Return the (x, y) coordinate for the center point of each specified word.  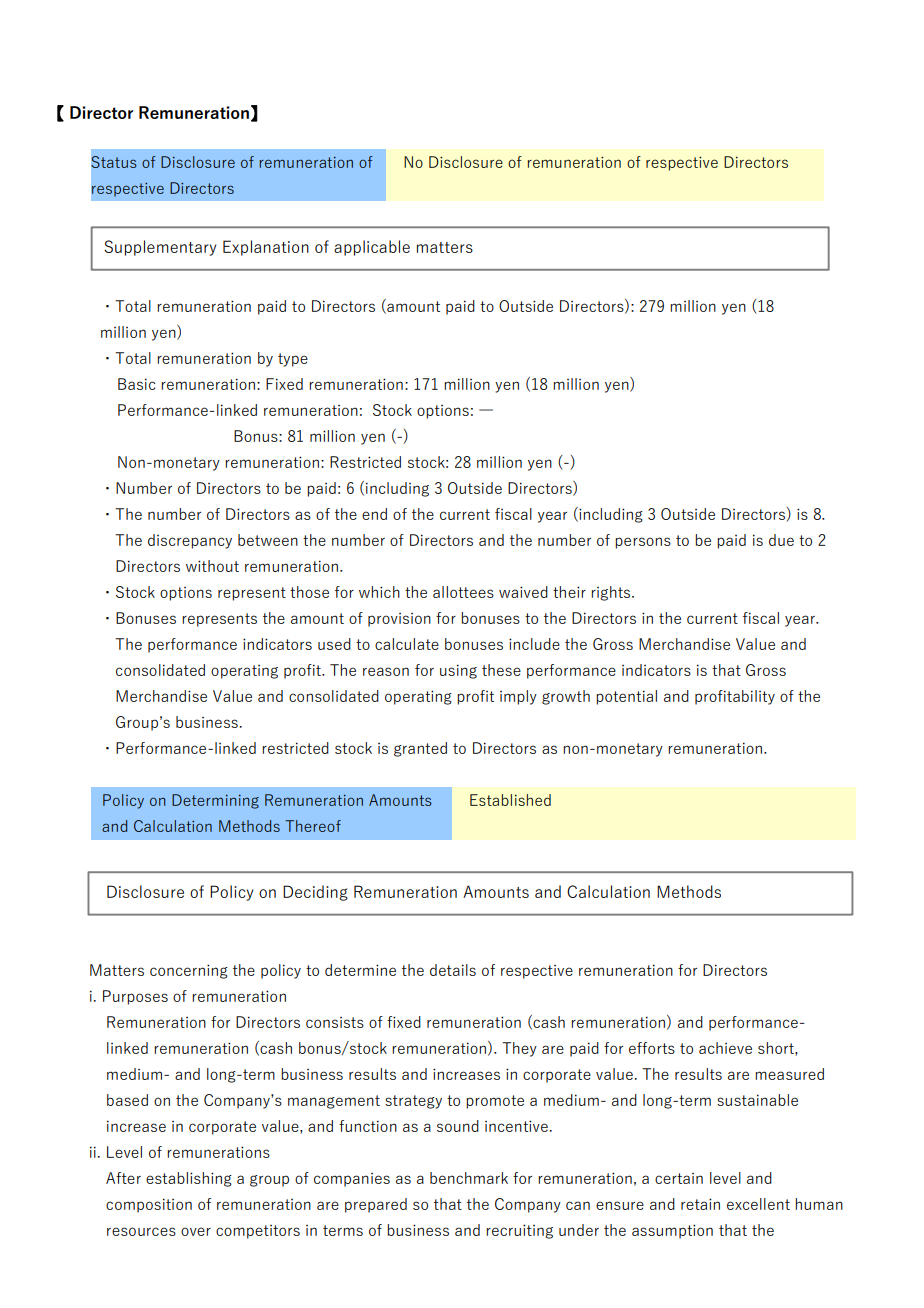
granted (420, 749)
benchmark (469, 1178)
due (781, 540)
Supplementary (160, 248)
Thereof (313, 826)
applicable (372, 248)
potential (626, 697)
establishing (189, 1179)
